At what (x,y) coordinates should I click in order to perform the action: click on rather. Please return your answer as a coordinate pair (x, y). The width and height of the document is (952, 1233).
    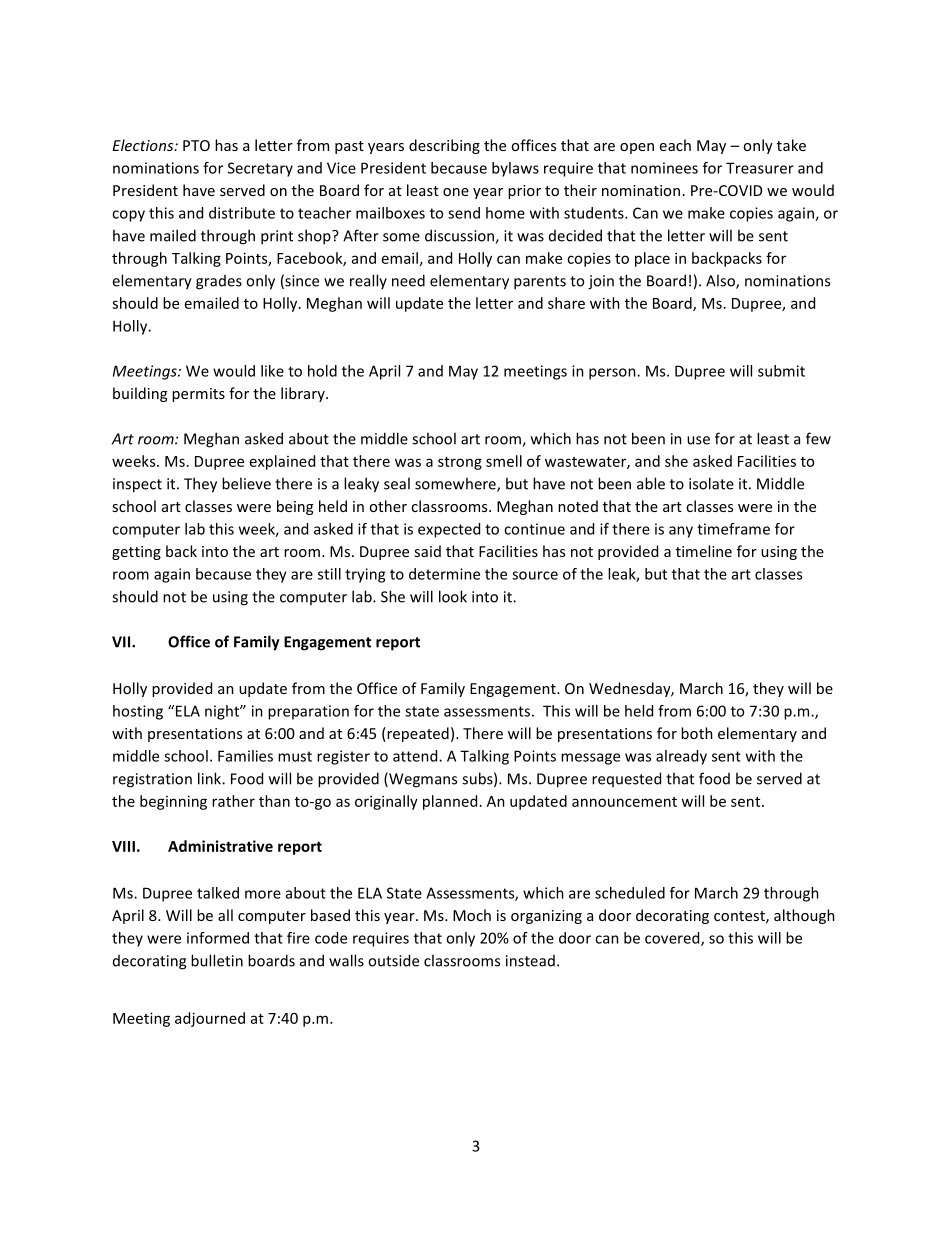
    Looking at the image, I should click on (233, 801).
